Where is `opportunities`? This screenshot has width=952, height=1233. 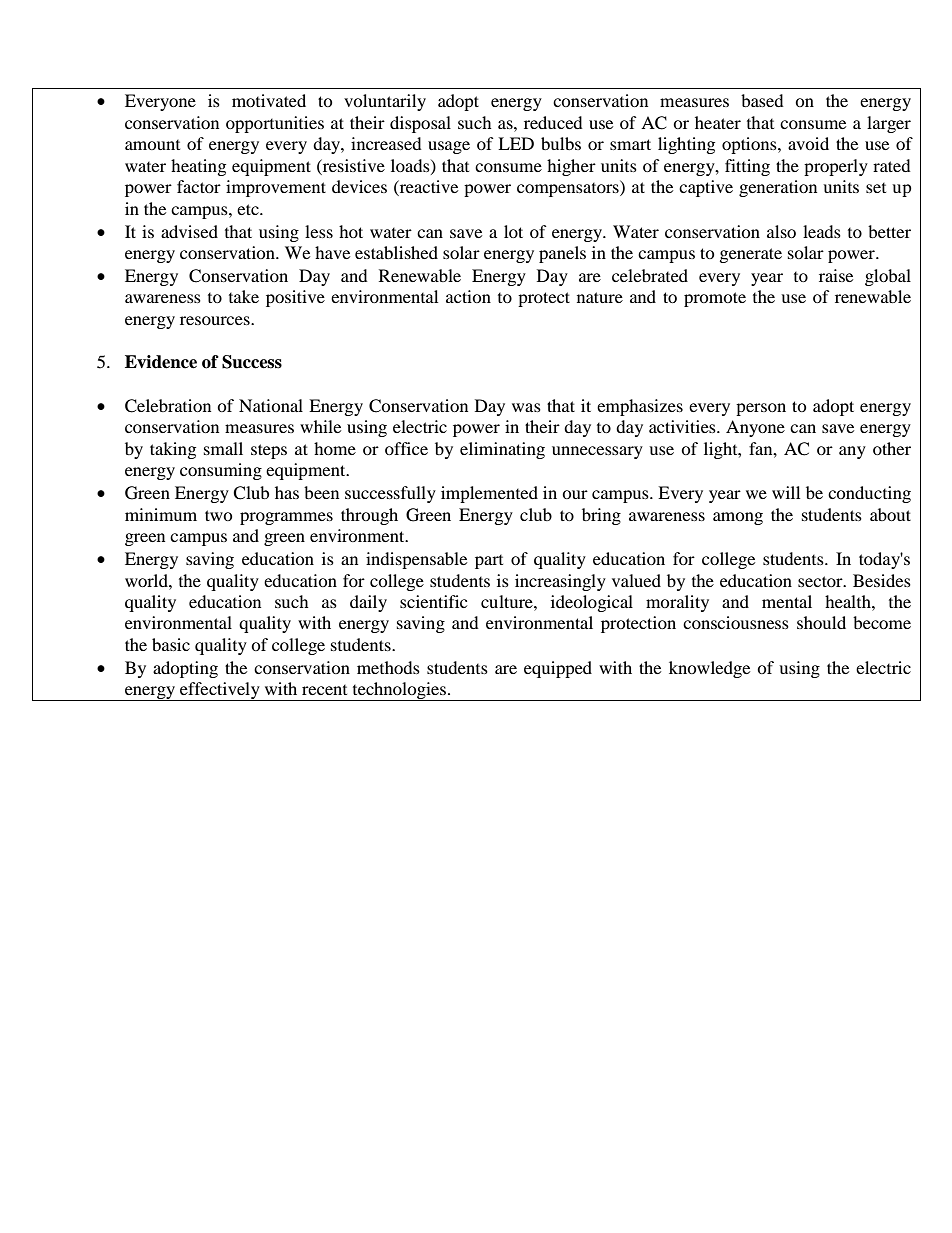
opportunities is located at coordinates (275, 124).
